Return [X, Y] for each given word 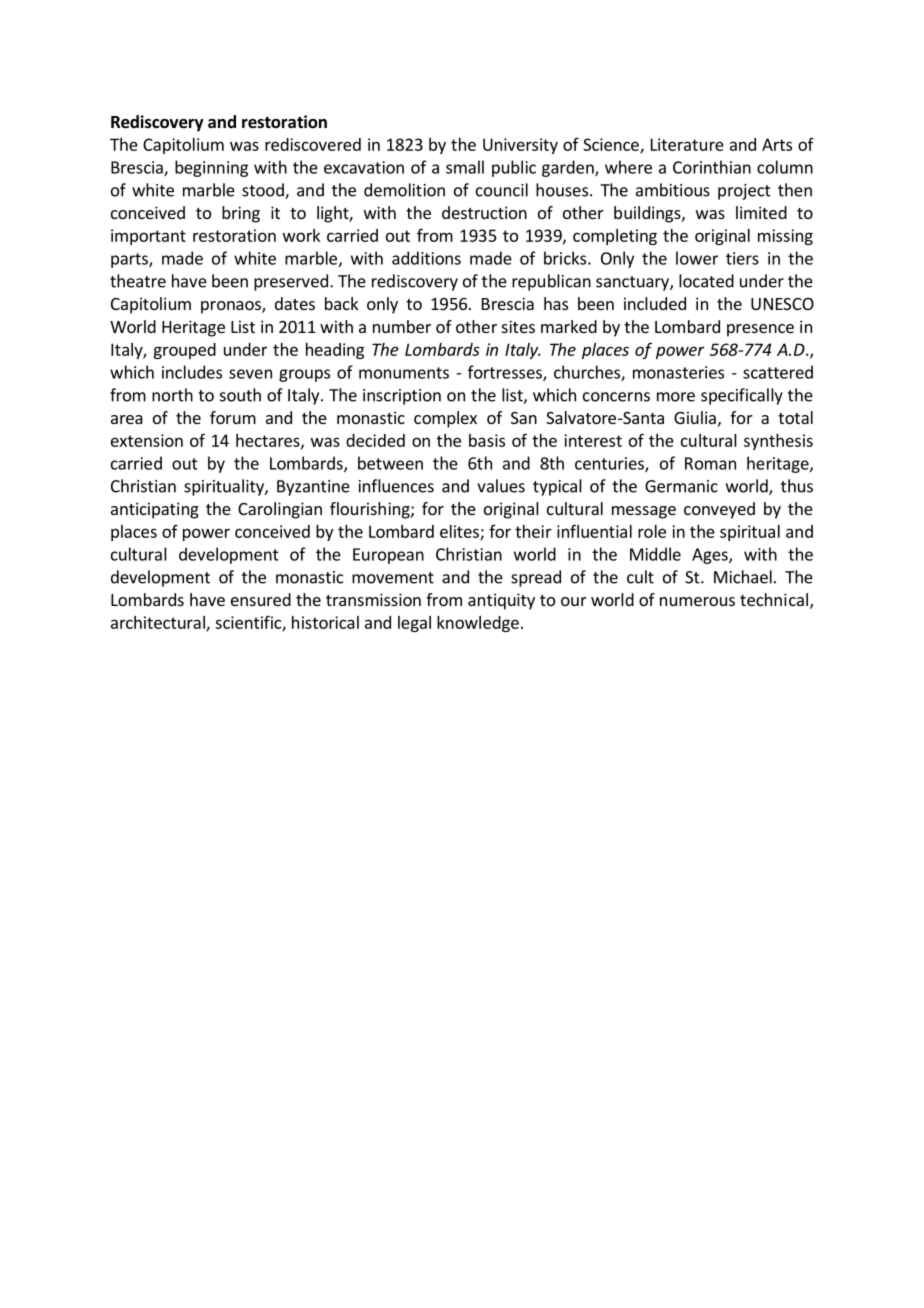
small [465, 167]
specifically [742, 396]
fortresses [506, 373]
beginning [211, 168]
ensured [261, 599]
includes [192, 372]
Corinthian [712, 167]
